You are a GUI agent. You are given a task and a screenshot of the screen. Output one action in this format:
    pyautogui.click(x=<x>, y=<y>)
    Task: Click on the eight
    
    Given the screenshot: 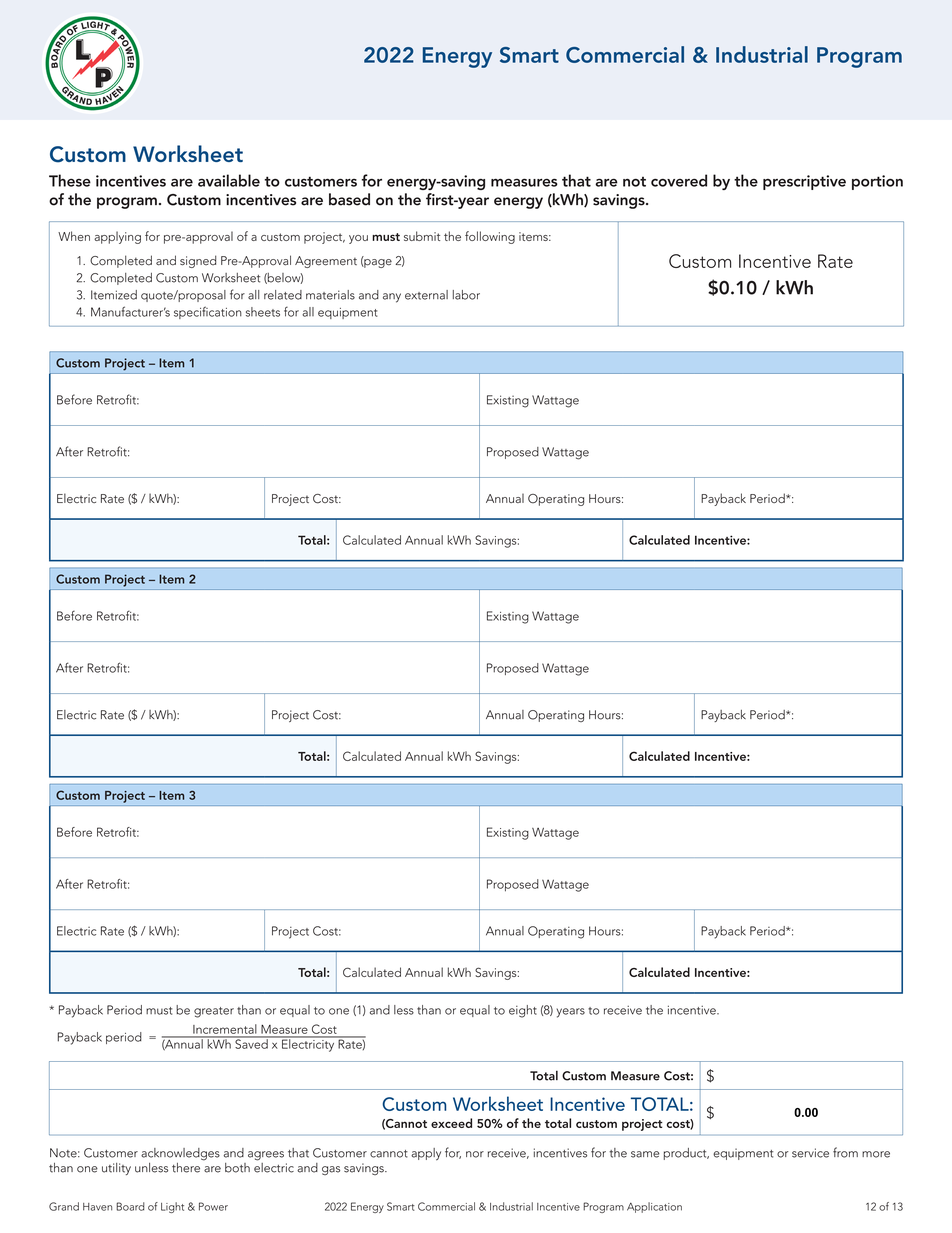 What is the action you would take?
    pyautogui.click(x=523, y=1011)
